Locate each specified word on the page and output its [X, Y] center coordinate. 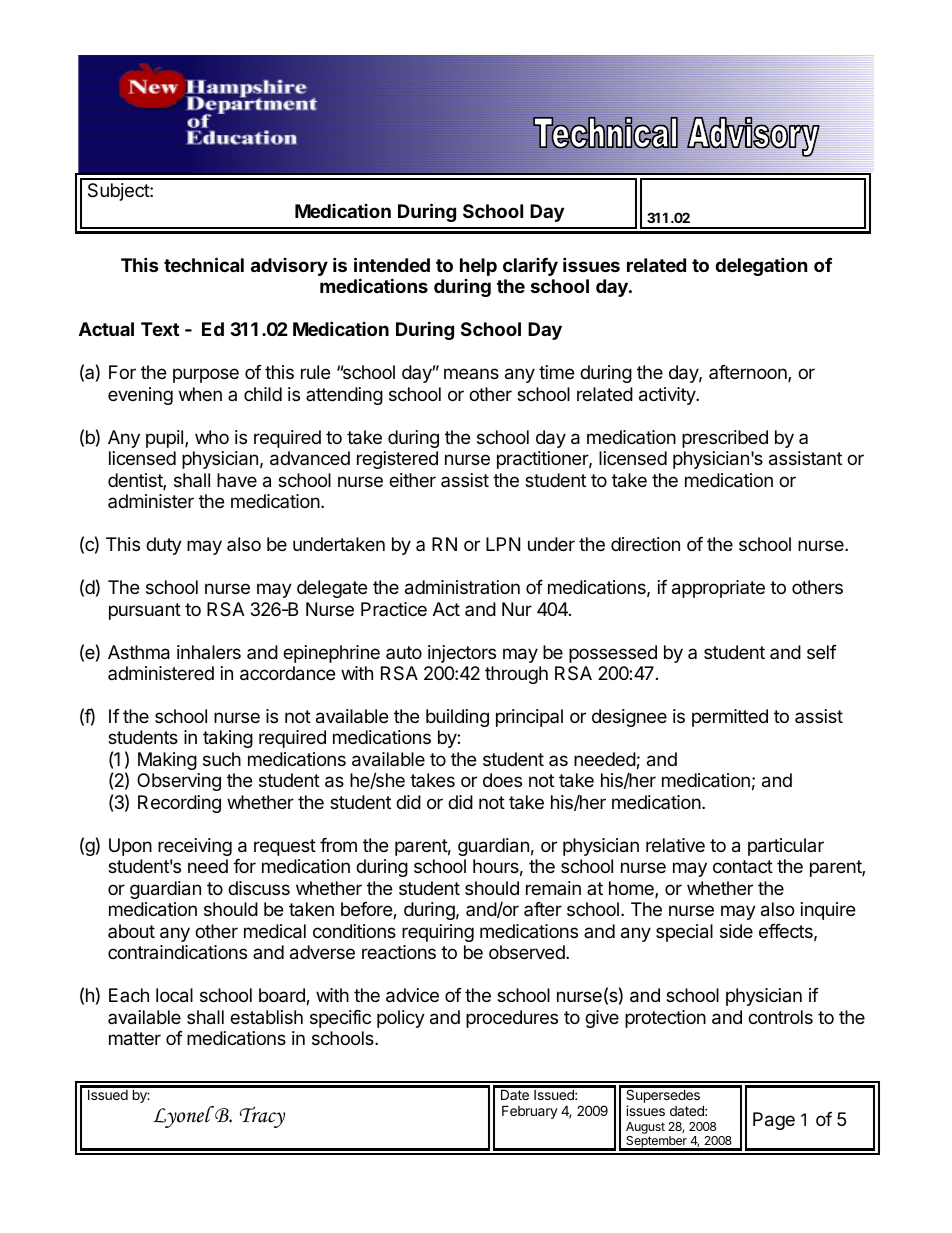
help [478, 267]
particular [786, 847]
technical [204, 264]
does [502, 780]
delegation [761, 266]
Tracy [262, 1117]
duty [164, 546]
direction [645, 544]
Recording [179, 804]
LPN [503, 544]
